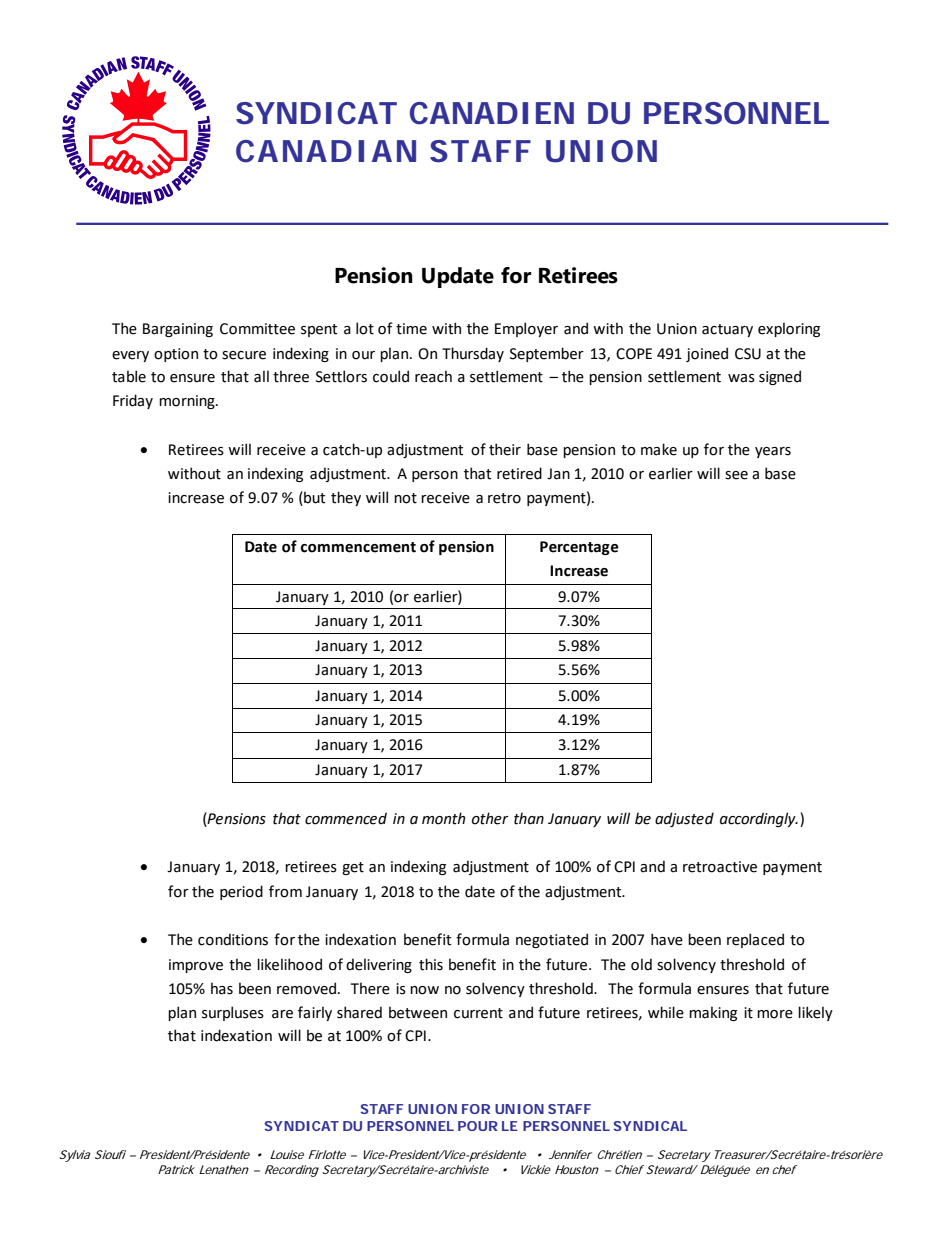  I want to click on Thursday, so click(473, 354).
